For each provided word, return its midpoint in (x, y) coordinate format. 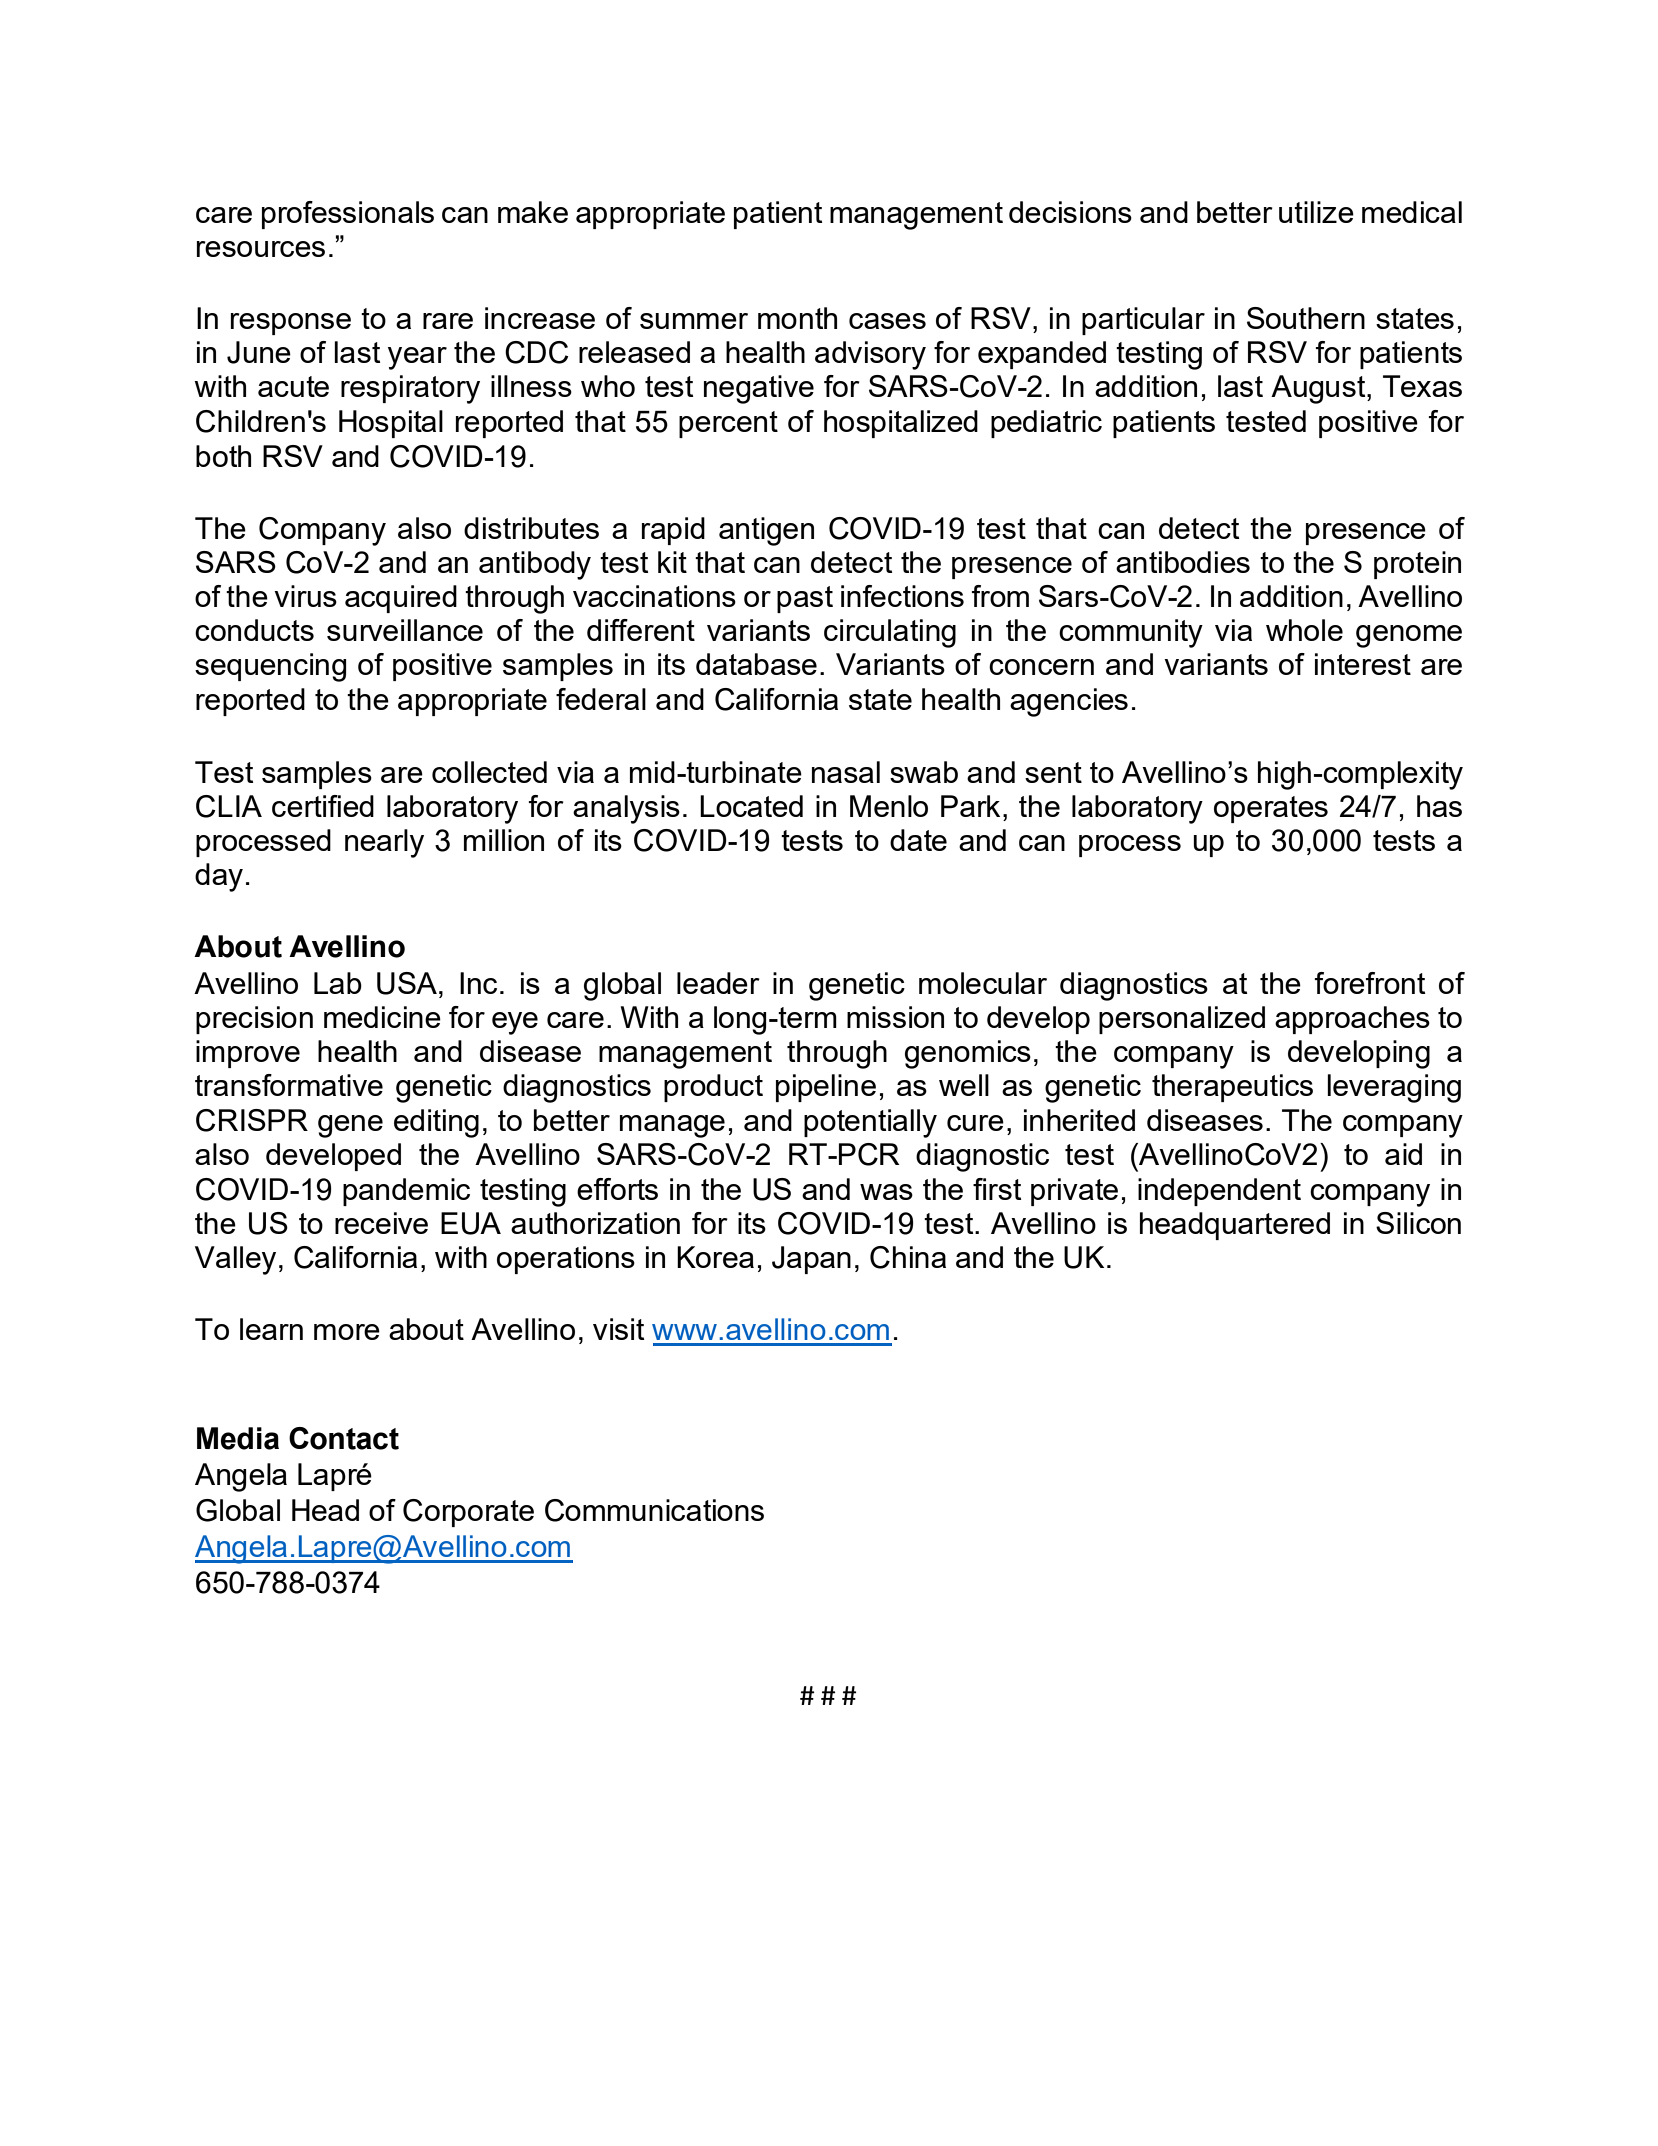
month (797, 318)
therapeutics (1232, 1088)
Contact (344, 1438)
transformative (289, 1085)
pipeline (826, 1088)
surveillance (405, 630)
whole (1304, 630)
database (756, 664)
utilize (1316, 212)
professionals (348, 215)
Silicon (1418, 1223)
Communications (654, 1510)
